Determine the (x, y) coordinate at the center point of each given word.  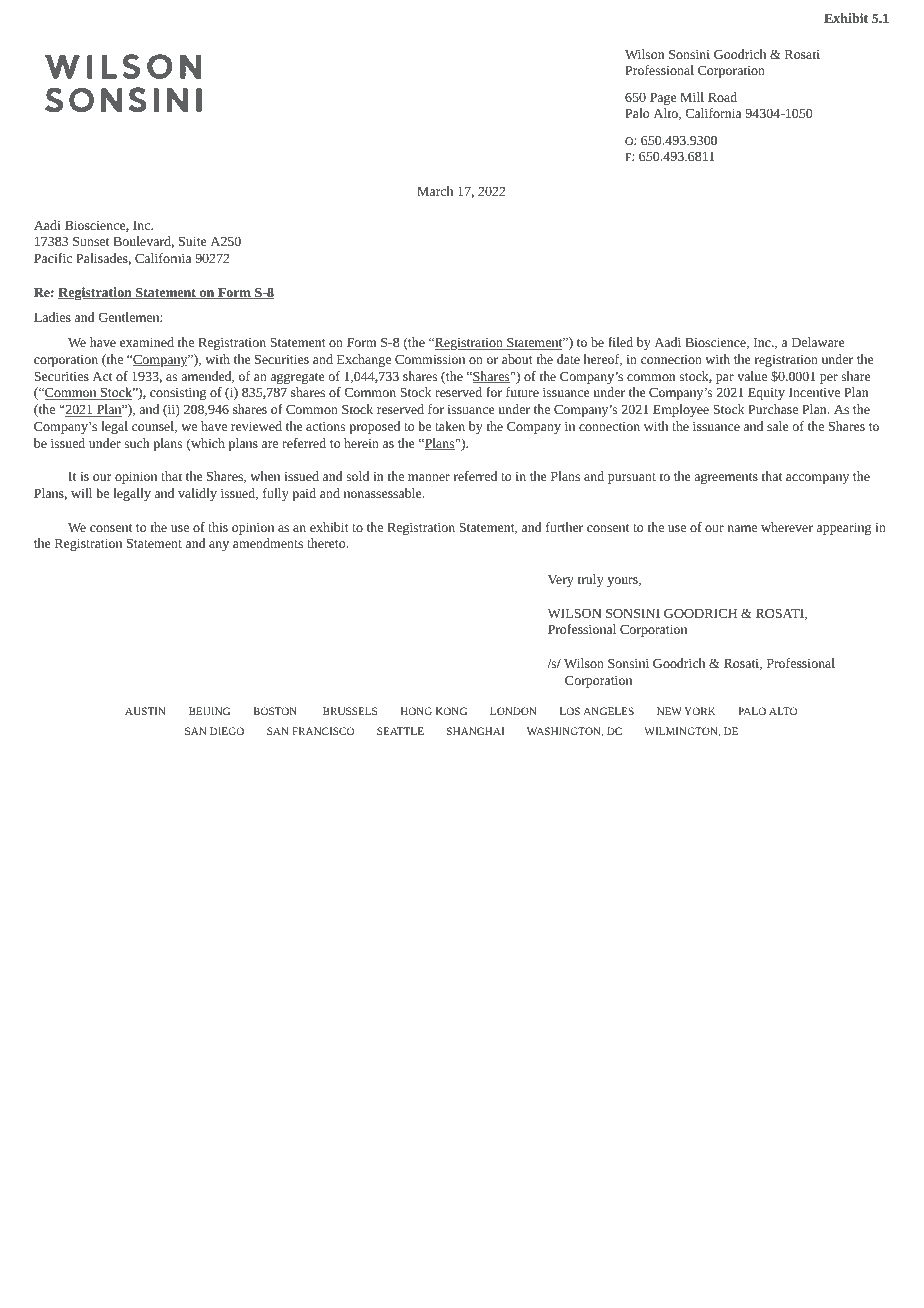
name (742, 528)
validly (197, 494)
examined (147, 342)
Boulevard (143, 242)
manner (429, 477)
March (435, 191)
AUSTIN (145, 711)
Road (722, 97)
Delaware (818, 342)
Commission (430, 359)
